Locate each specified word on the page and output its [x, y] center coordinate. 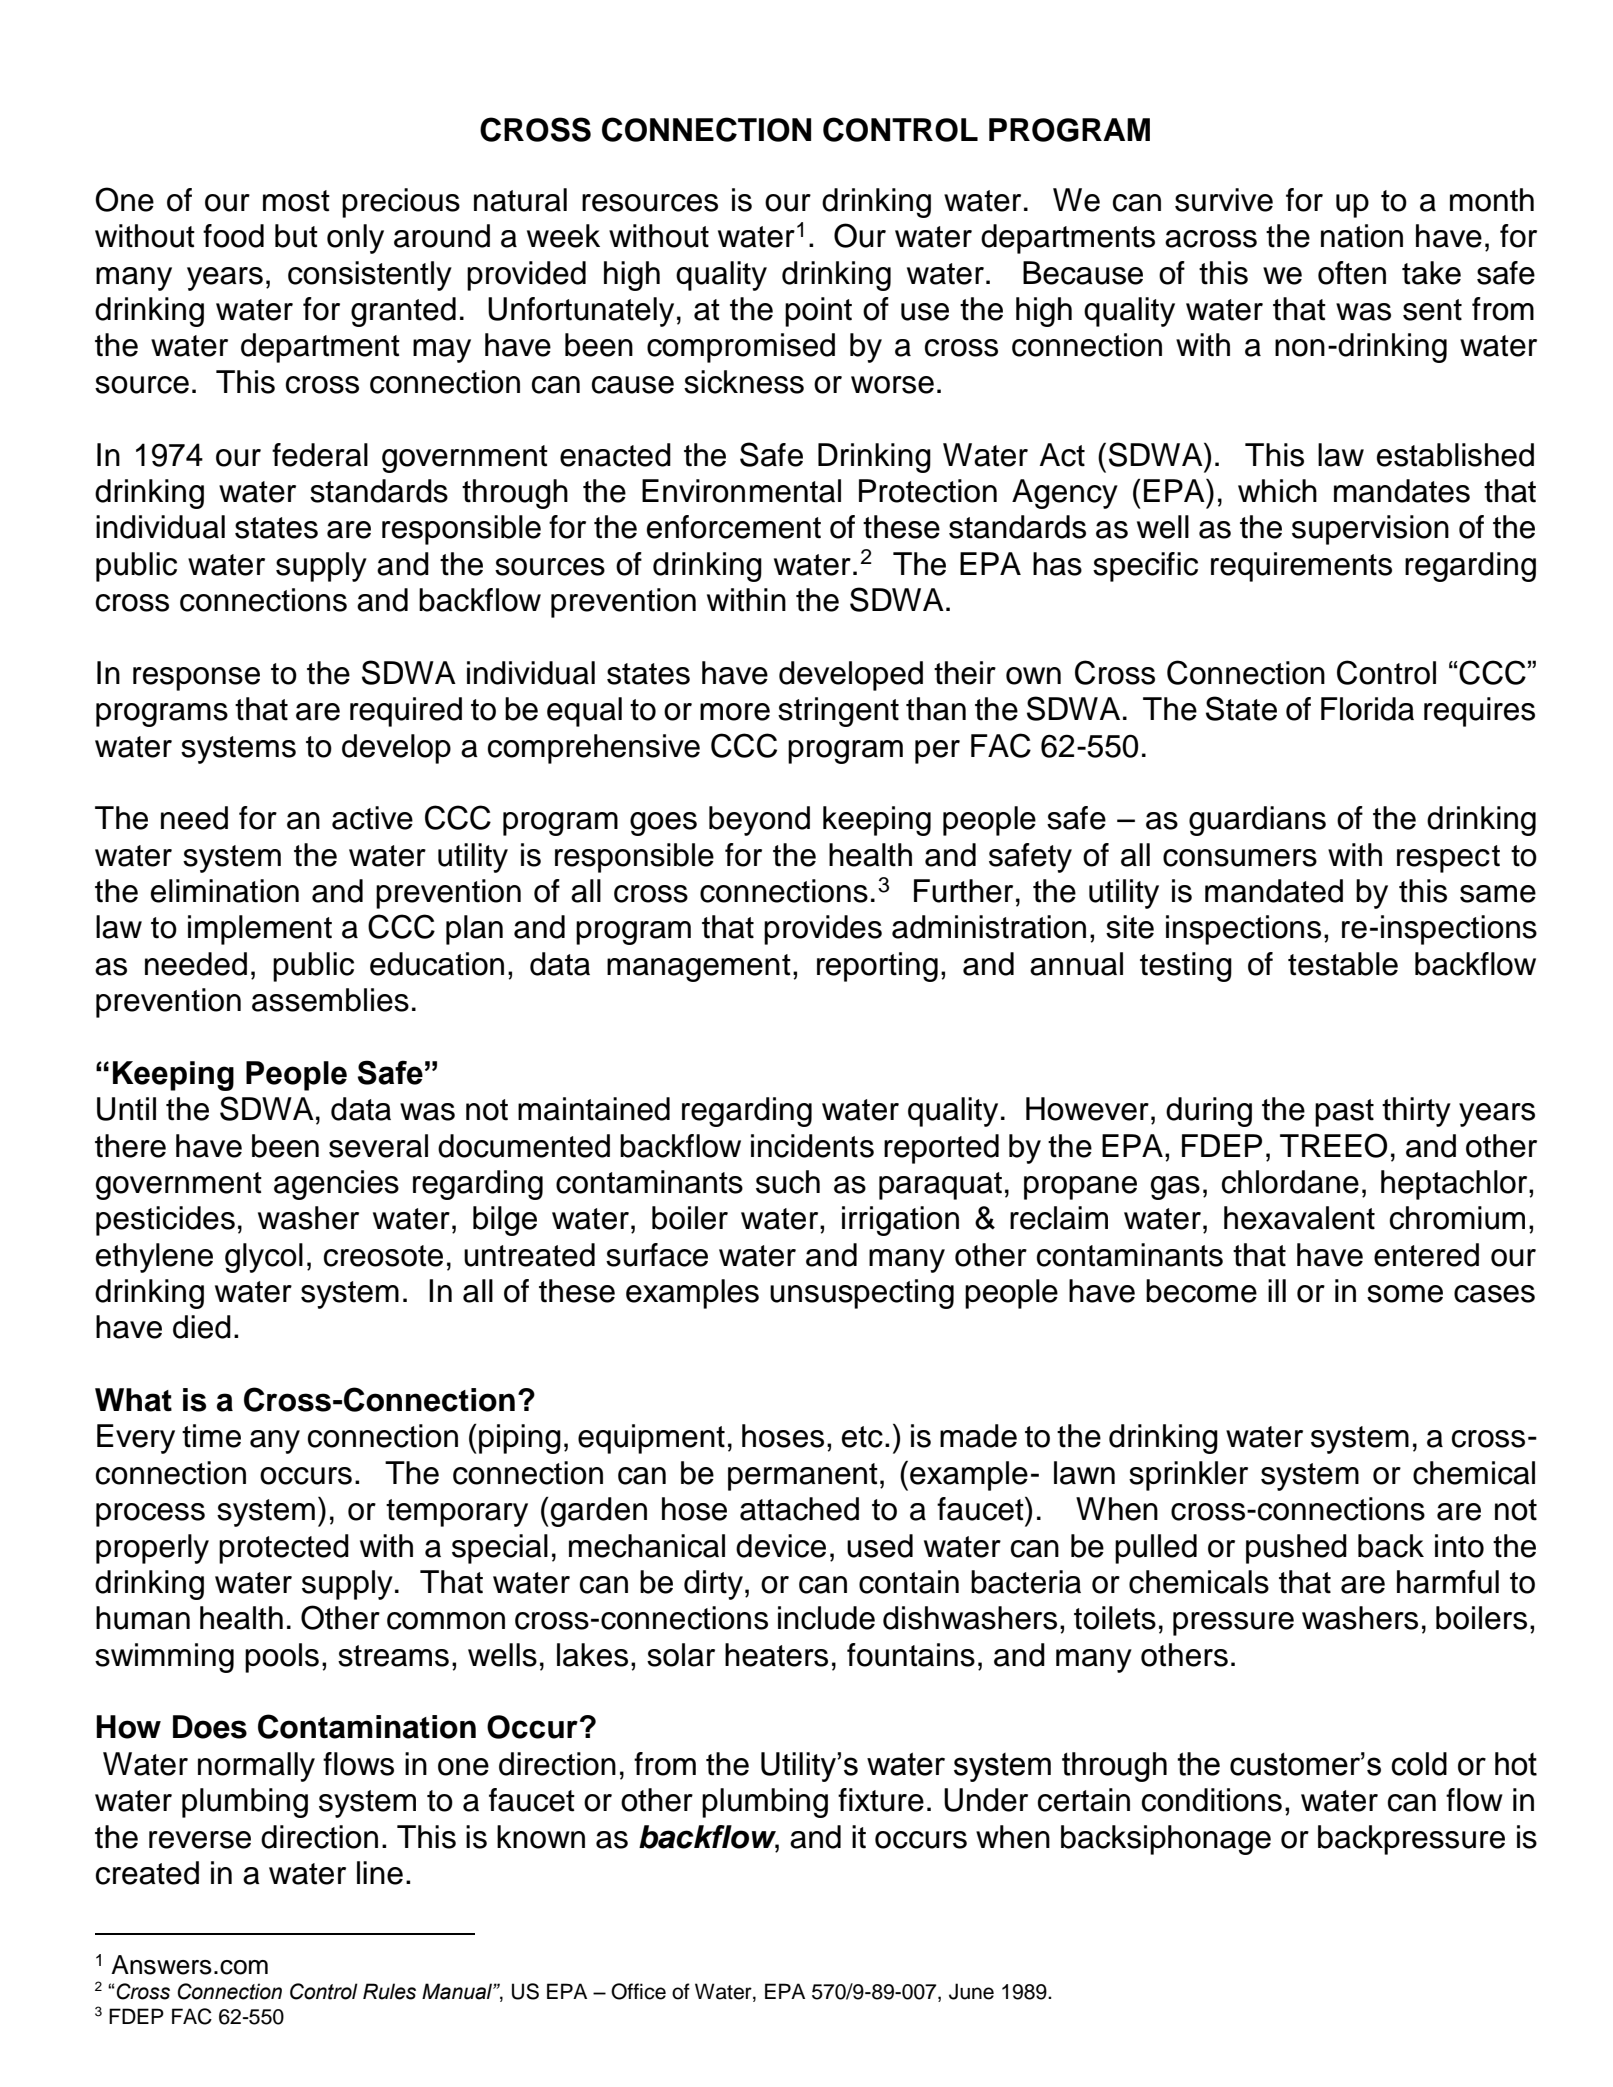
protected [284, 1549]
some [1405, 1294]
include [826, 1618]
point [818, 312]
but [296, 236]
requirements [1301, 567]
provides [823, 930]
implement [260, 930]
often [1352, 273]
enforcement [734, 527]
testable [1343, 964]
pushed [1296, 1549]
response [196, 679]
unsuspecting [862, 1294]
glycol [264, 1258]
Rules [389, 1991]
